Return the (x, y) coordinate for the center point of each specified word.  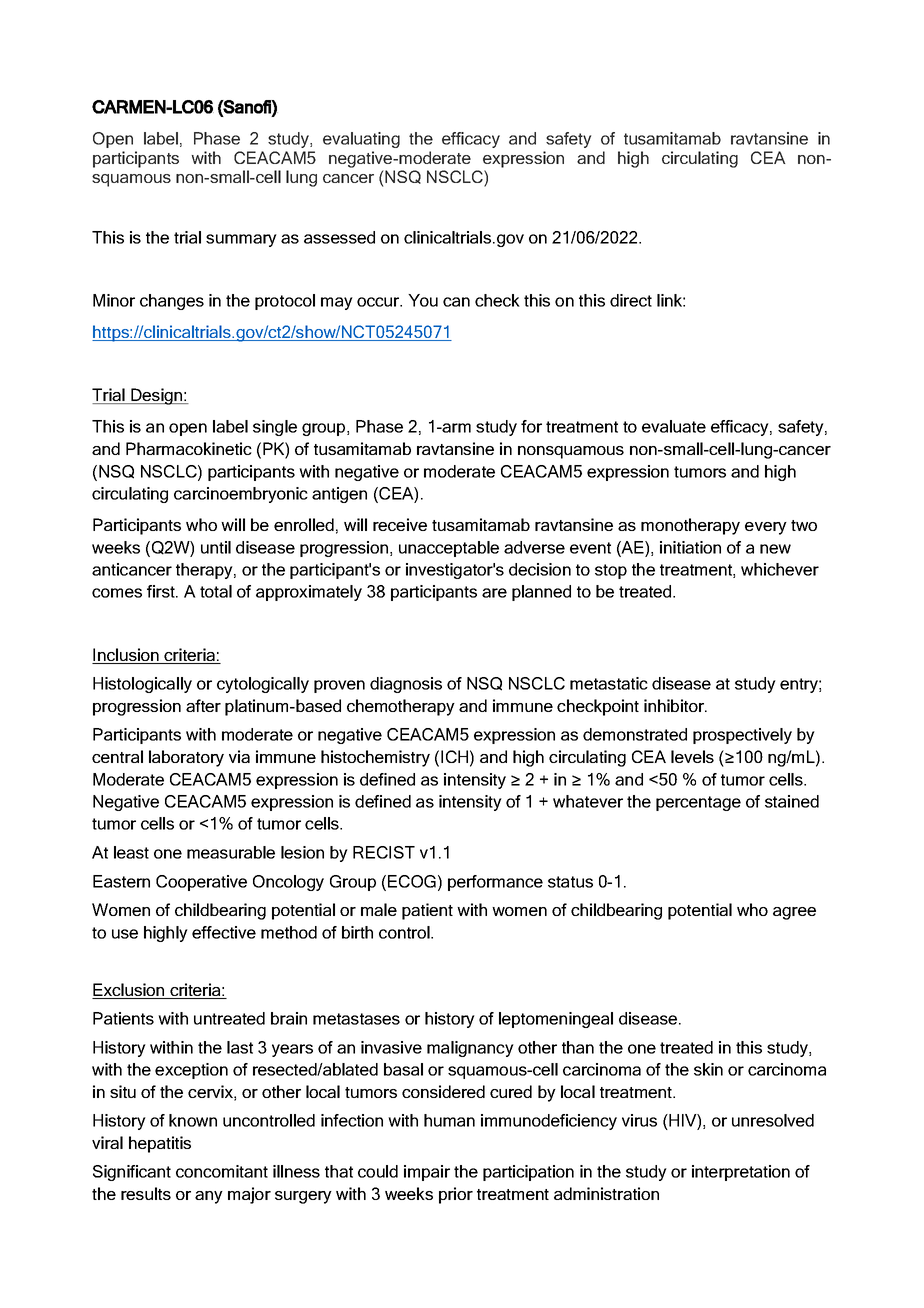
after (203, 705)
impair (427, 1173)
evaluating (361, 140)
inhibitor (675, 705)
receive (400, 524)
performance (495, 883)
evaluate (674, 426)
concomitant (222, 1171)
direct (631, 300)
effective (224, 932)
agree (794, 913)
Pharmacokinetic (189, 448)
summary (241, 240)
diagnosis (406, 685)
